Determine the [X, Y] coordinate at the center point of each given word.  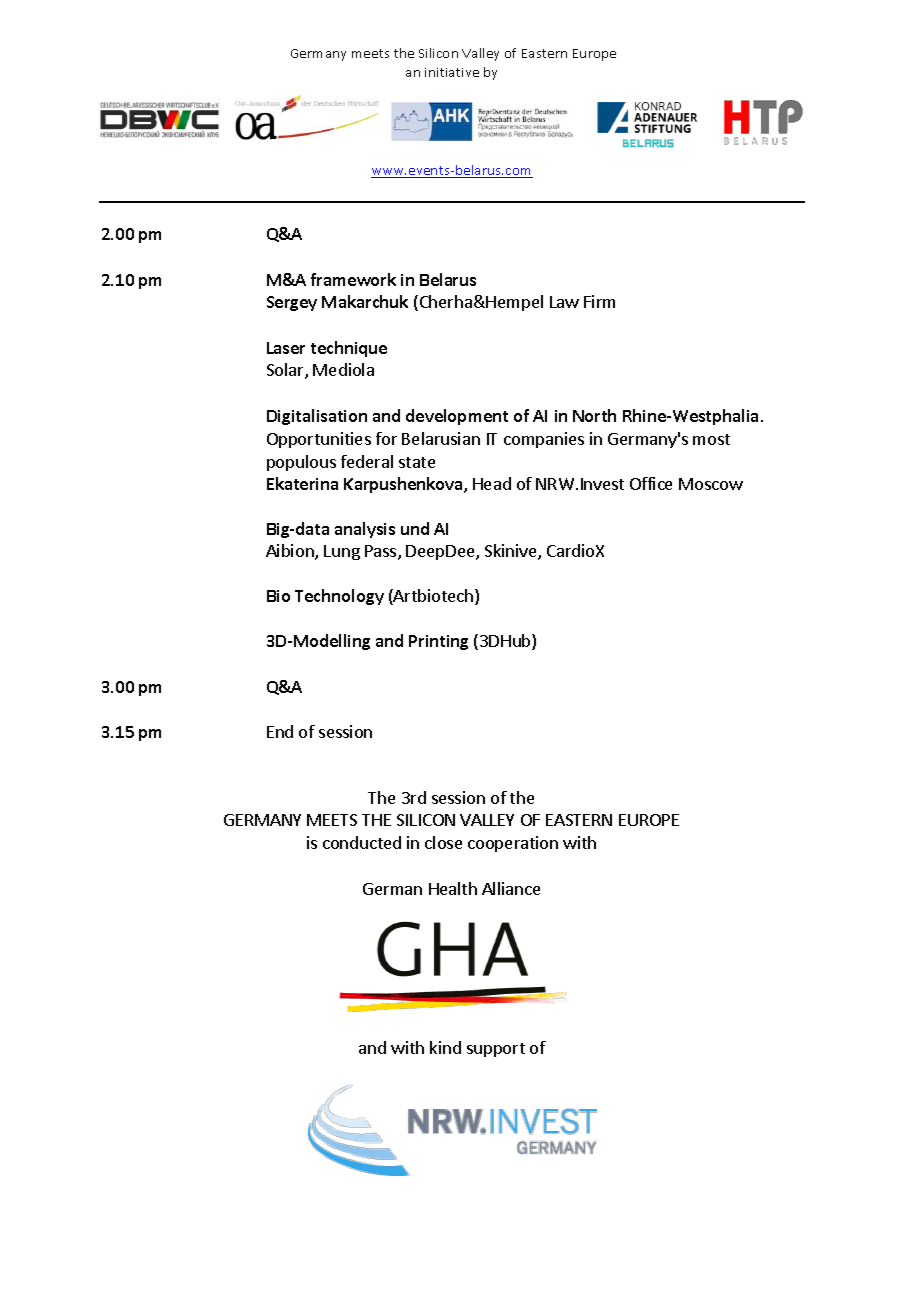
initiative [452, 72]
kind [445, 1047]
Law [564, 302]
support [496, 1050]
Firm [599, 301]
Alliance [511, 888]
